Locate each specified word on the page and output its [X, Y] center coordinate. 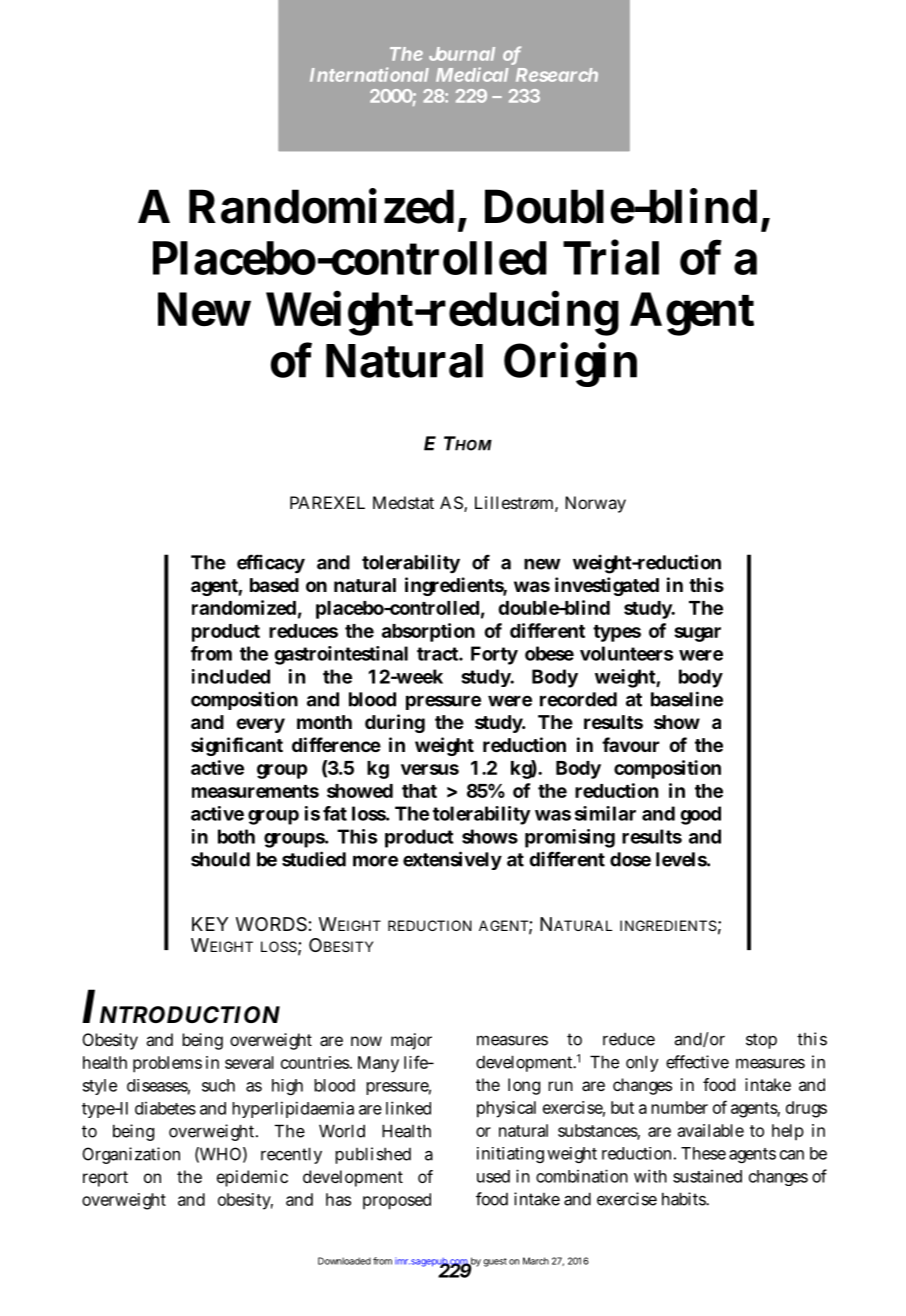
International [369, 74]
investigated [607, 586]
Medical [472, 74]
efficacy [271, 564]
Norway [595, 504]
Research [557, 75]
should [220, 859]
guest [495, 1262]
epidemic [252, 1178]
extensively [452, 860]
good [700, 815]
